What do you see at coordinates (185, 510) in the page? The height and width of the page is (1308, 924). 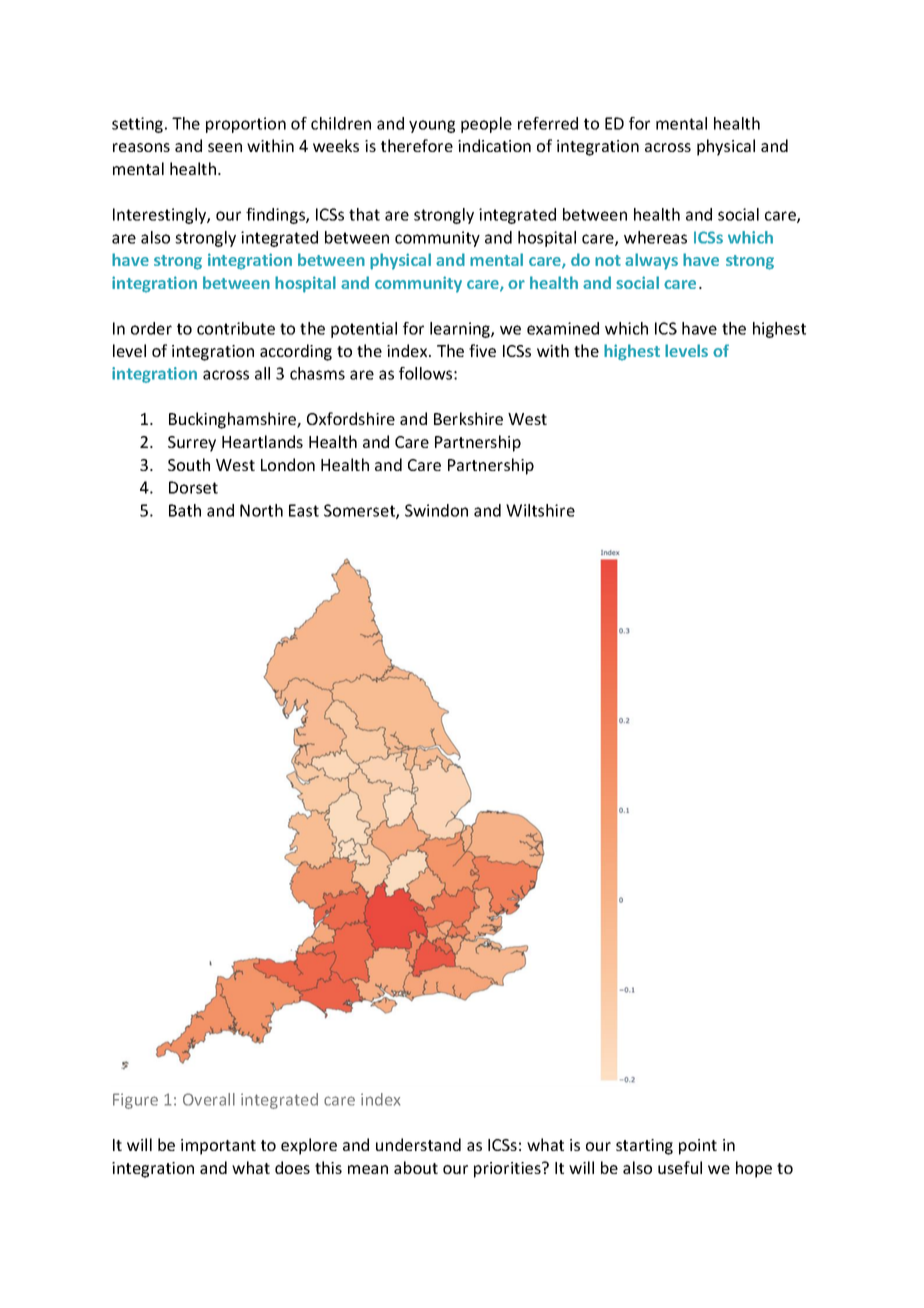 I see `Bath` at bounding box center [185, 510].
